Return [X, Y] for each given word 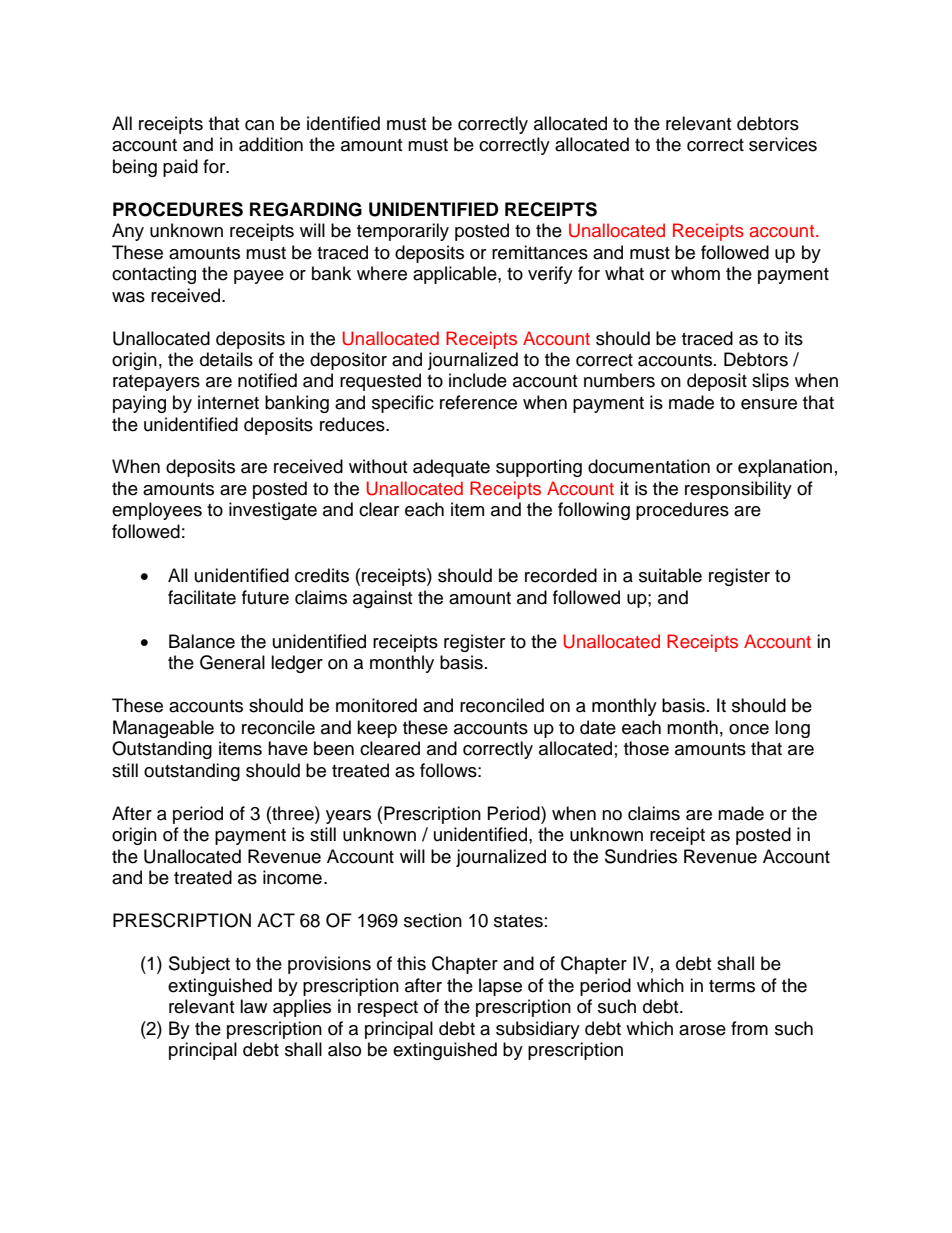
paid [180, 168]
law [253, 1006]
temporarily [403, 232]
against [382, 599]
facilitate [202, 597]
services [783, 144]
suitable [670, 575]
